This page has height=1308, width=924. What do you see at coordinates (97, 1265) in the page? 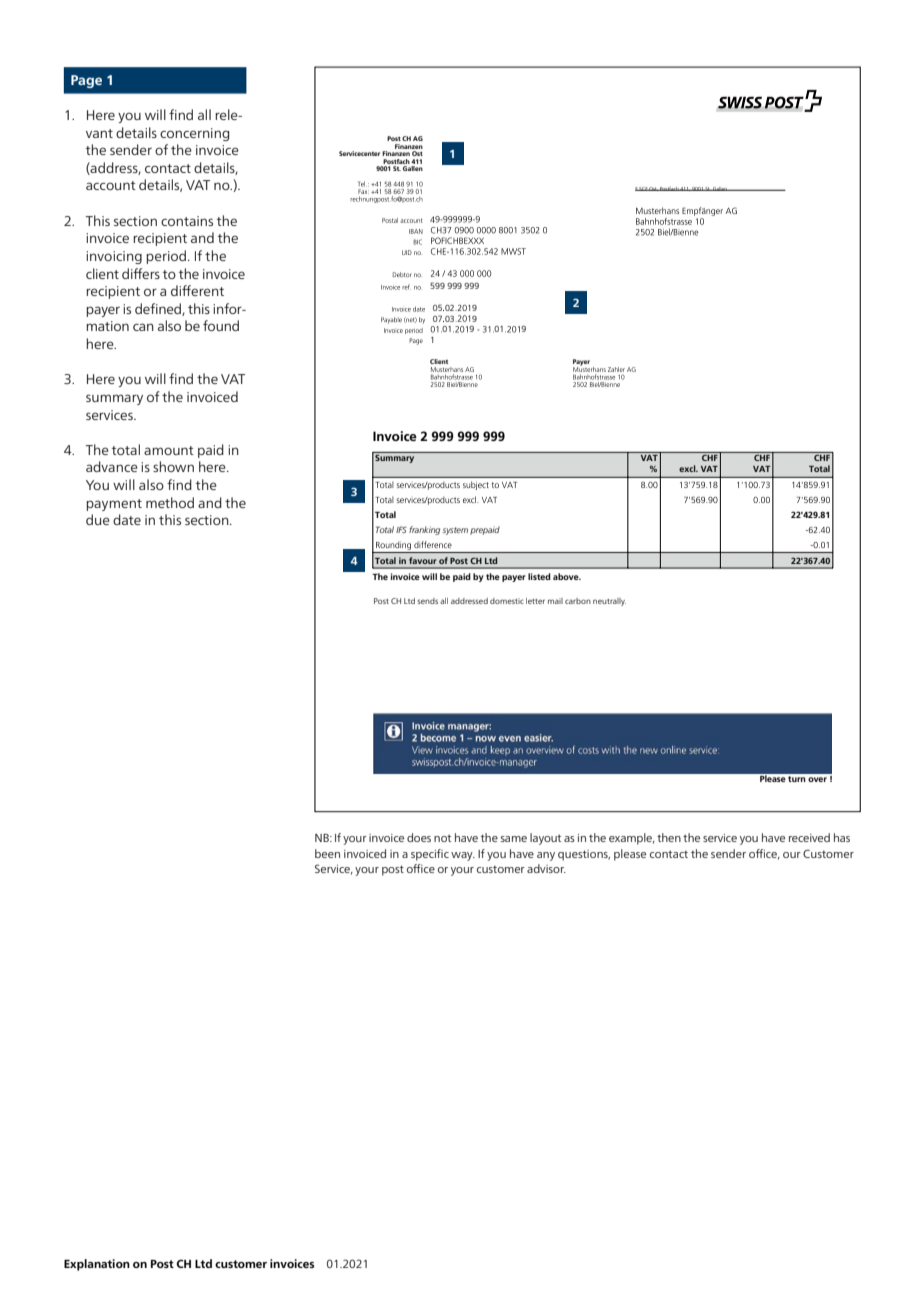
I see `Explanation` at bounding box center [97, 1265].
